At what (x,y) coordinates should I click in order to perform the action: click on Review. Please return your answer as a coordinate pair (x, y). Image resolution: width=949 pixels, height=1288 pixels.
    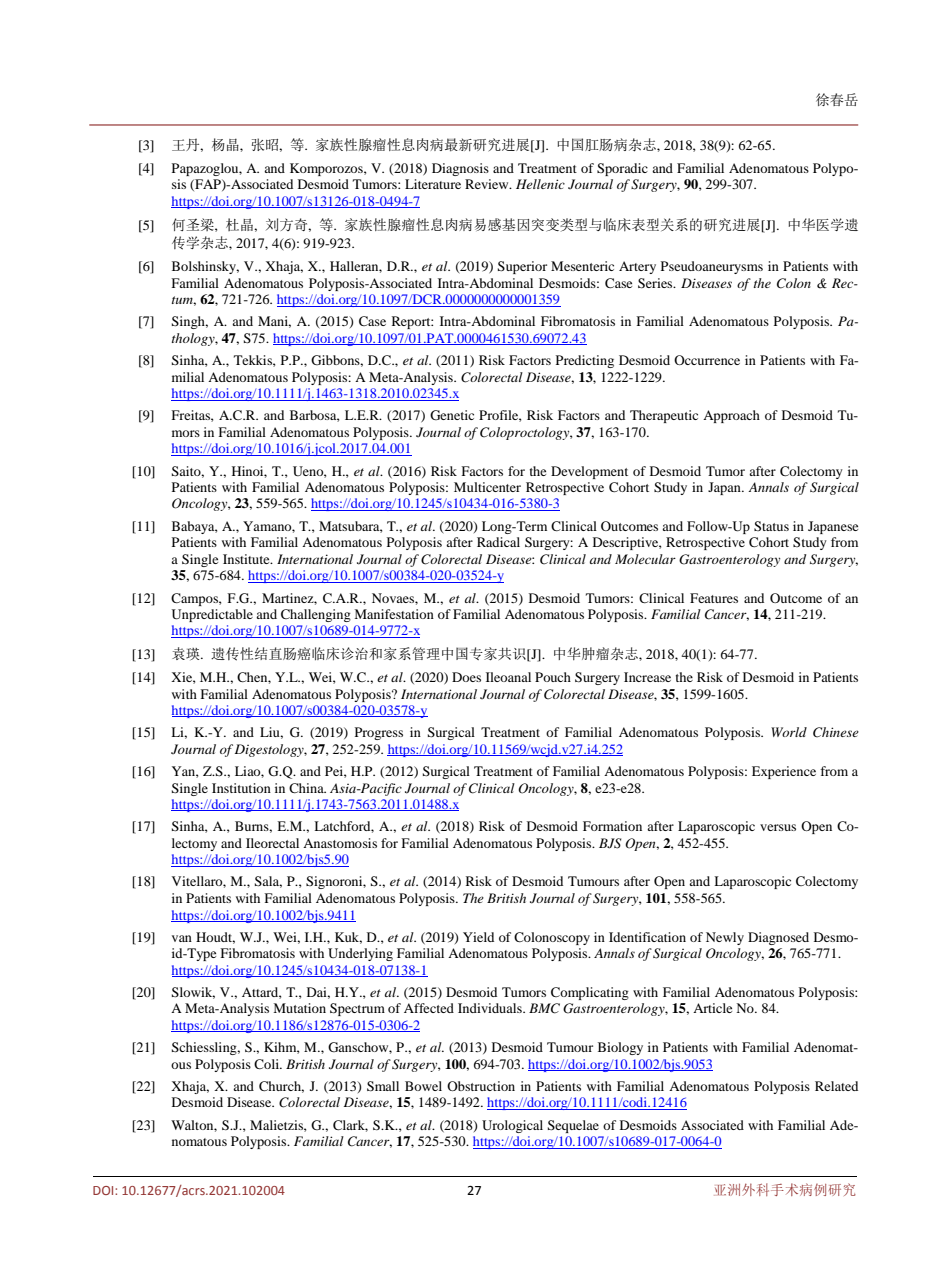
    Looking at the image, I should click on (488, 184).
